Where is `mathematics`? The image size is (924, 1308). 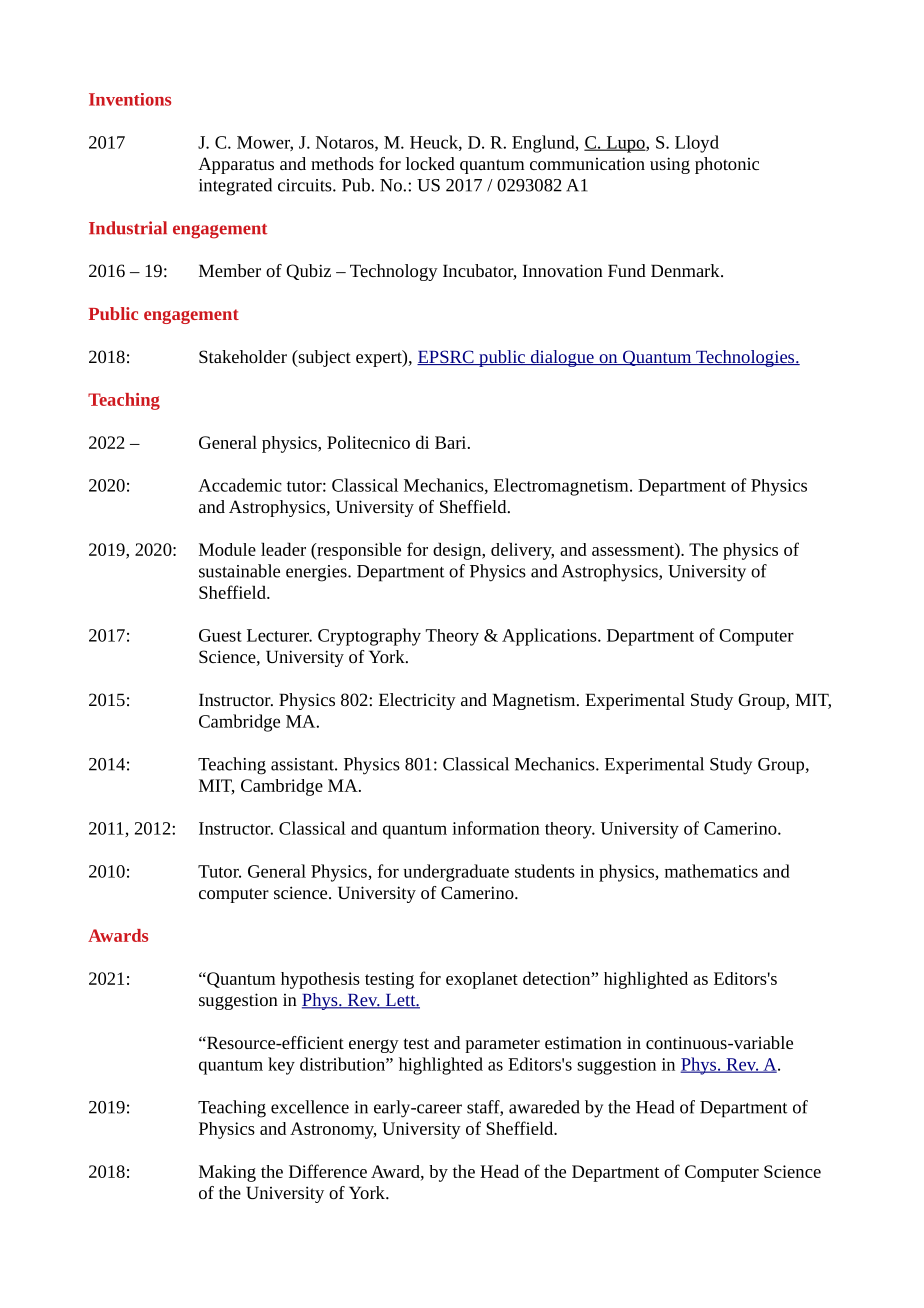
mathematics is located at coordinates (711, 871).
